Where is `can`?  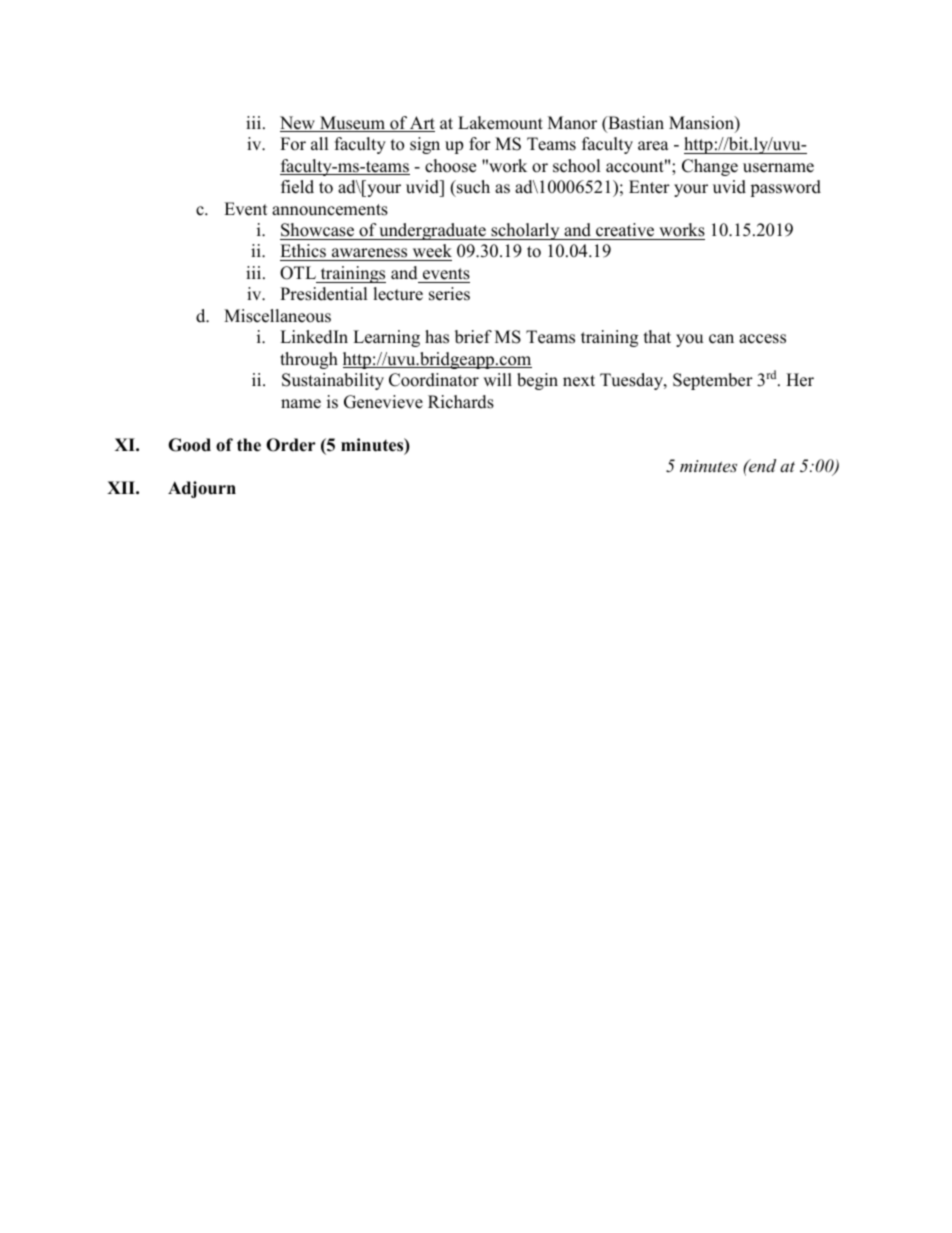 can is located at coordinates (721, 339).
